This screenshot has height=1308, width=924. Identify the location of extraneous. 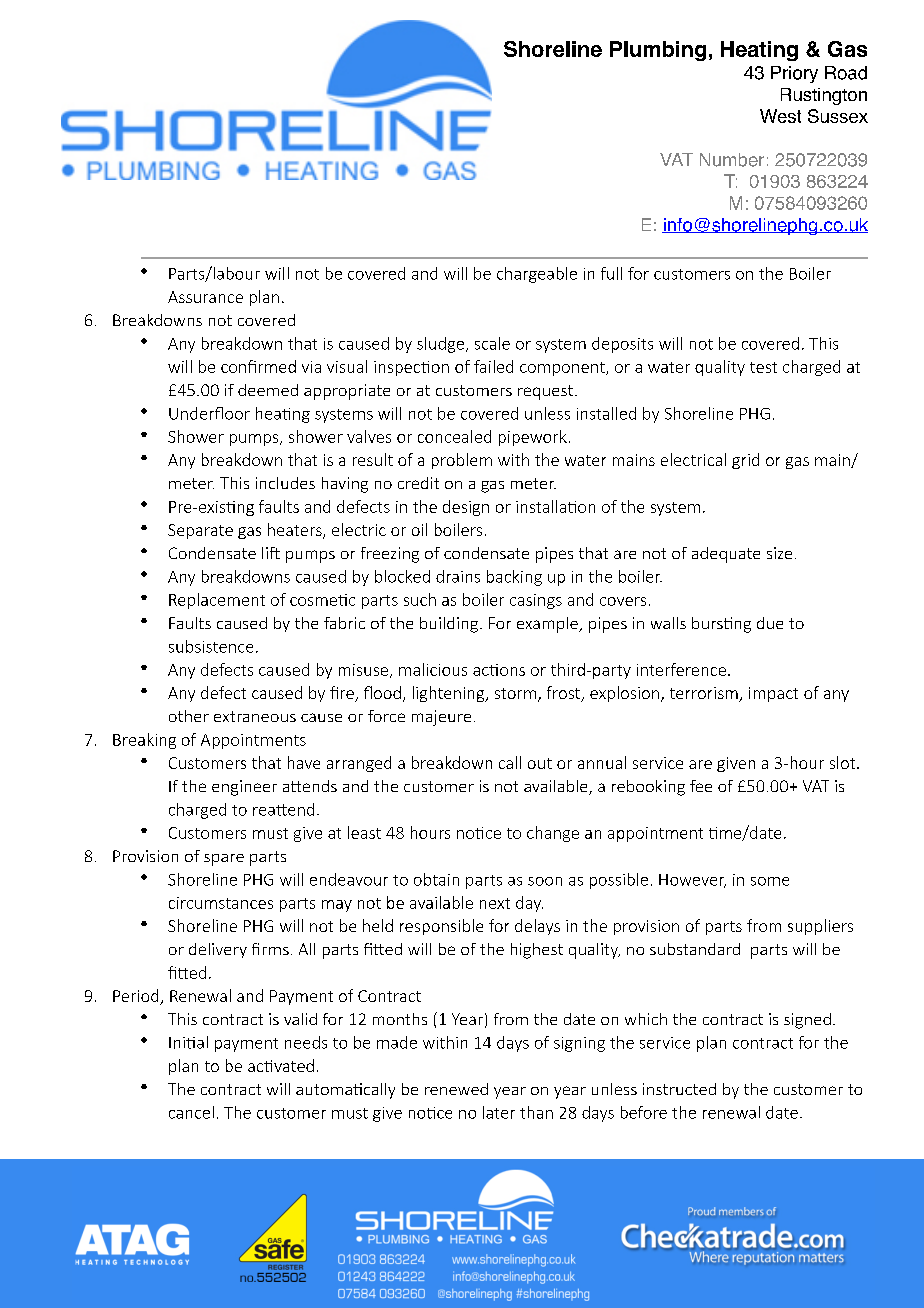
(255, 716).
